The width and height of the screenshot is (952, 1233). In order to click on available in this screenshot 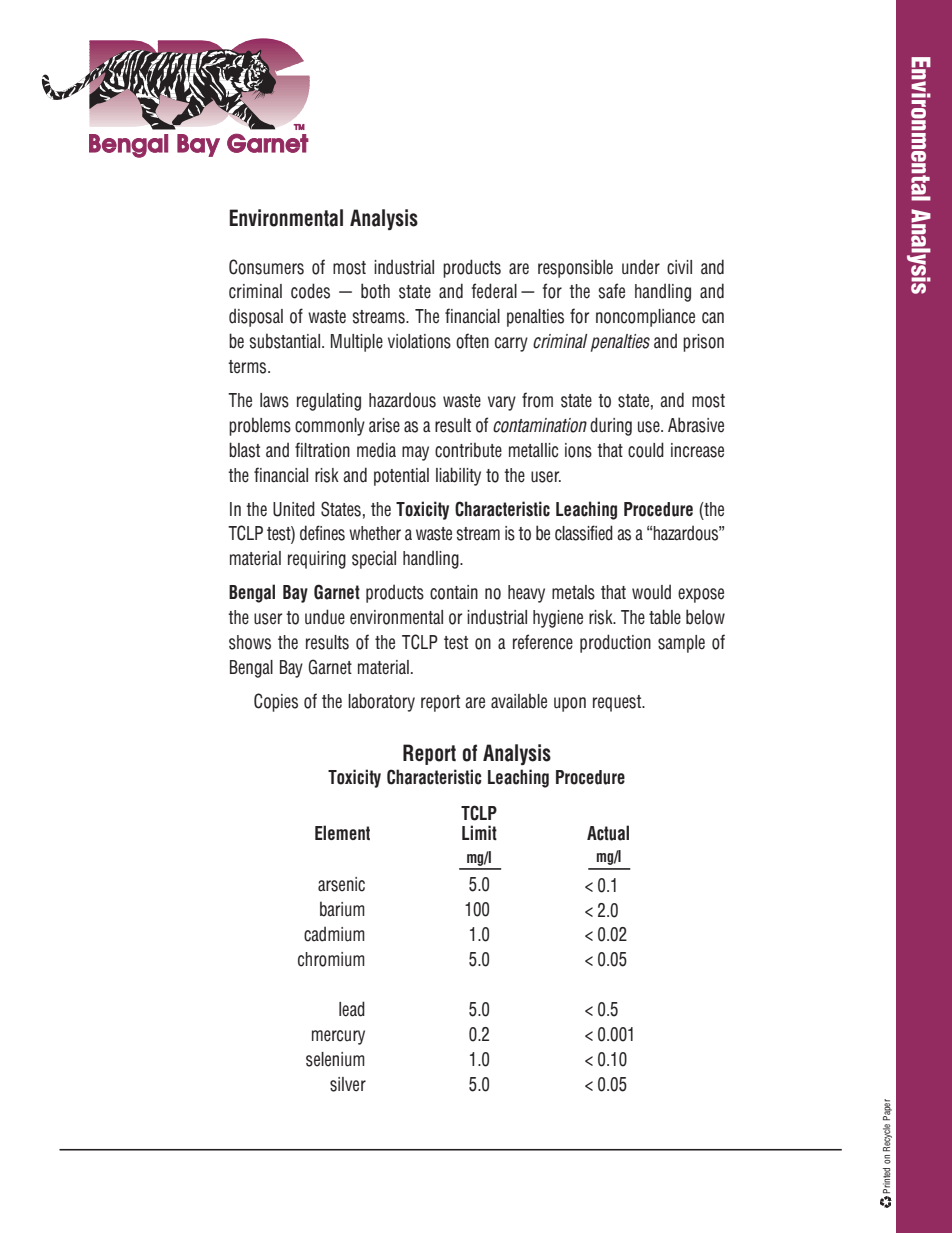, I will do `click(519, 701)`.
